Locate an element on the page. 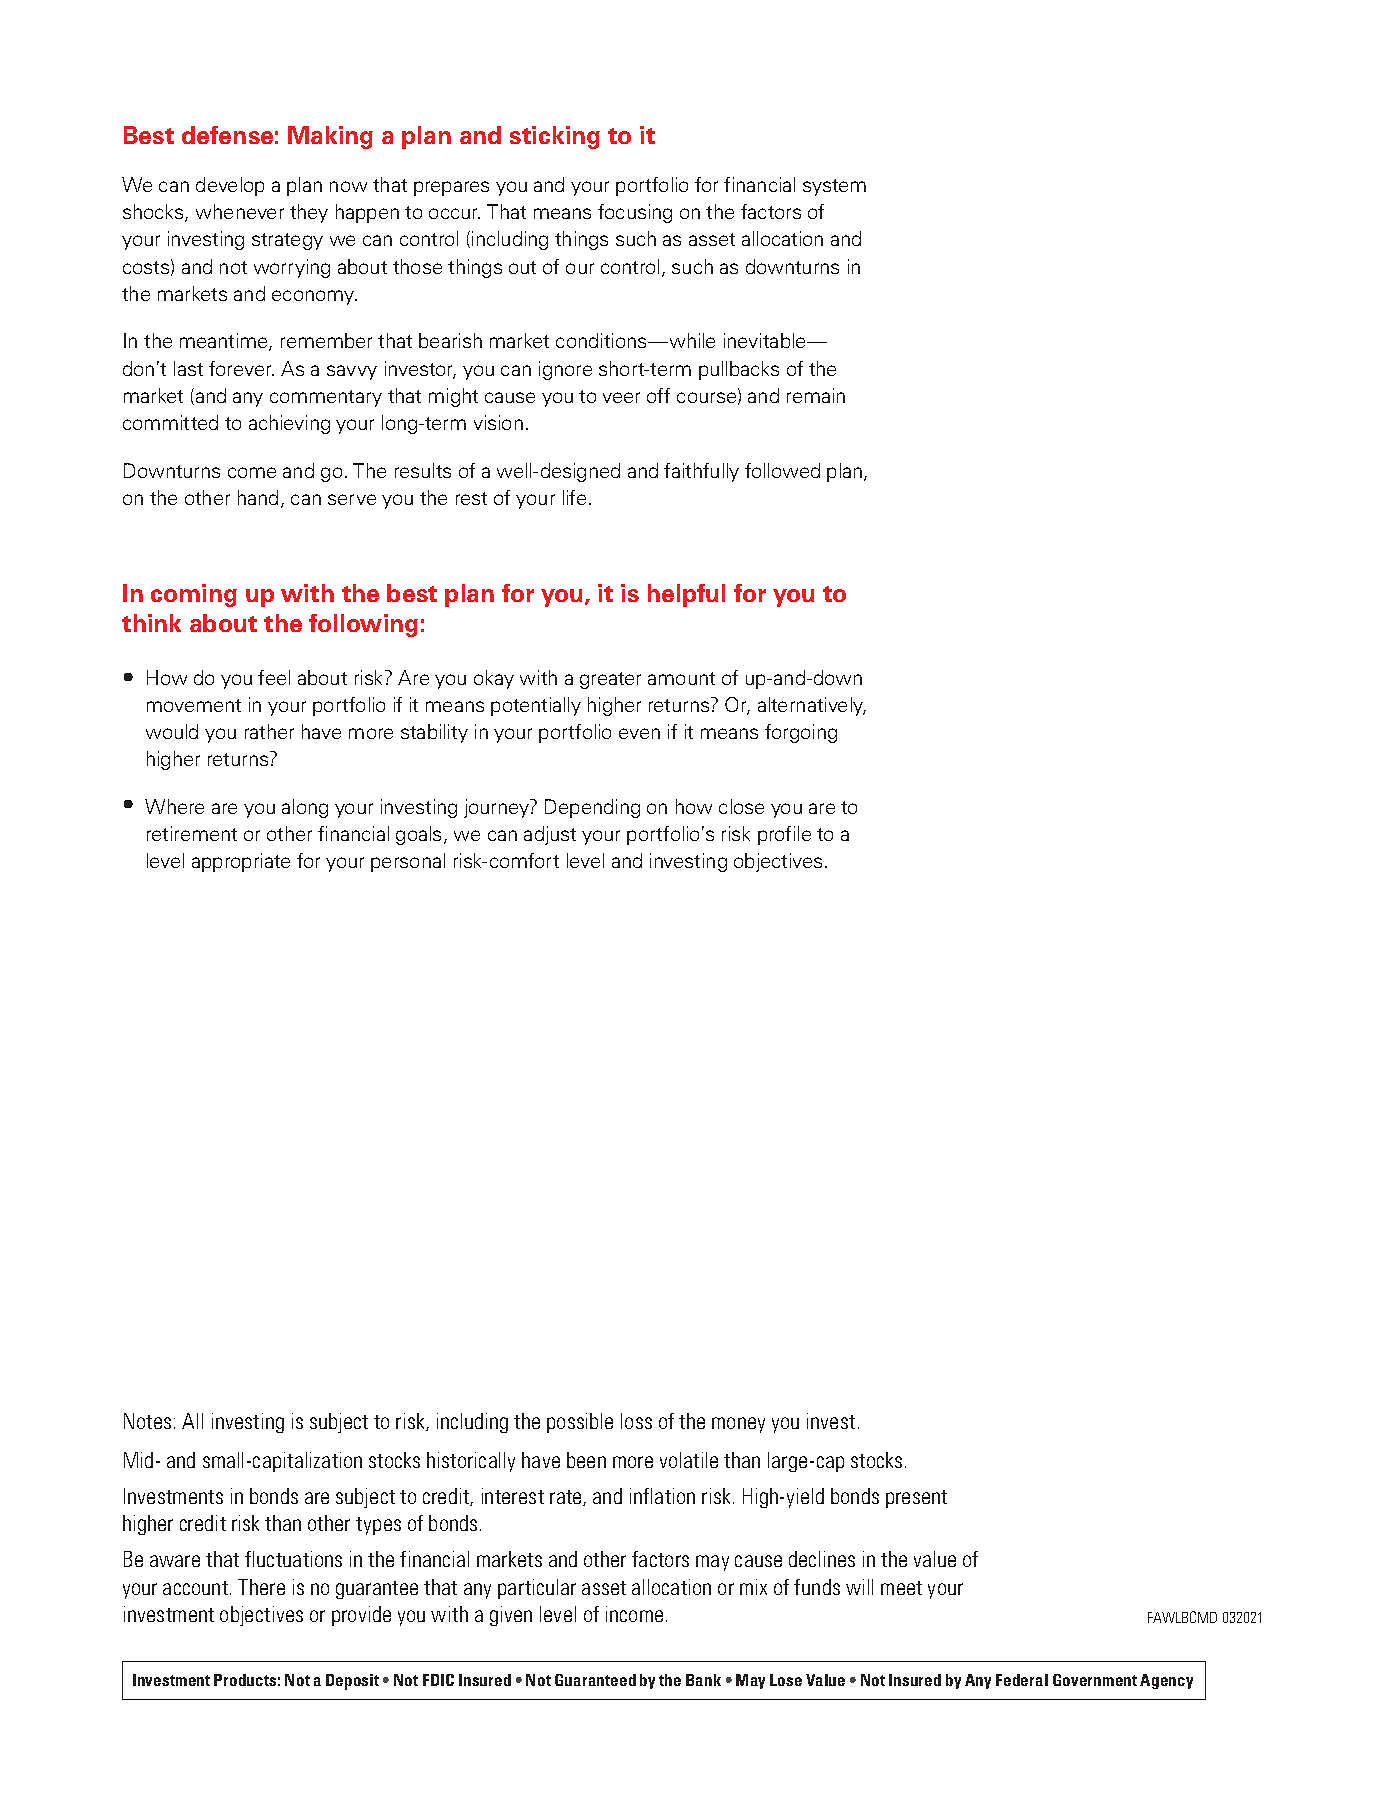 The width and height of the image is (1387, 1795). develop is located at coordinates (230, 186).
